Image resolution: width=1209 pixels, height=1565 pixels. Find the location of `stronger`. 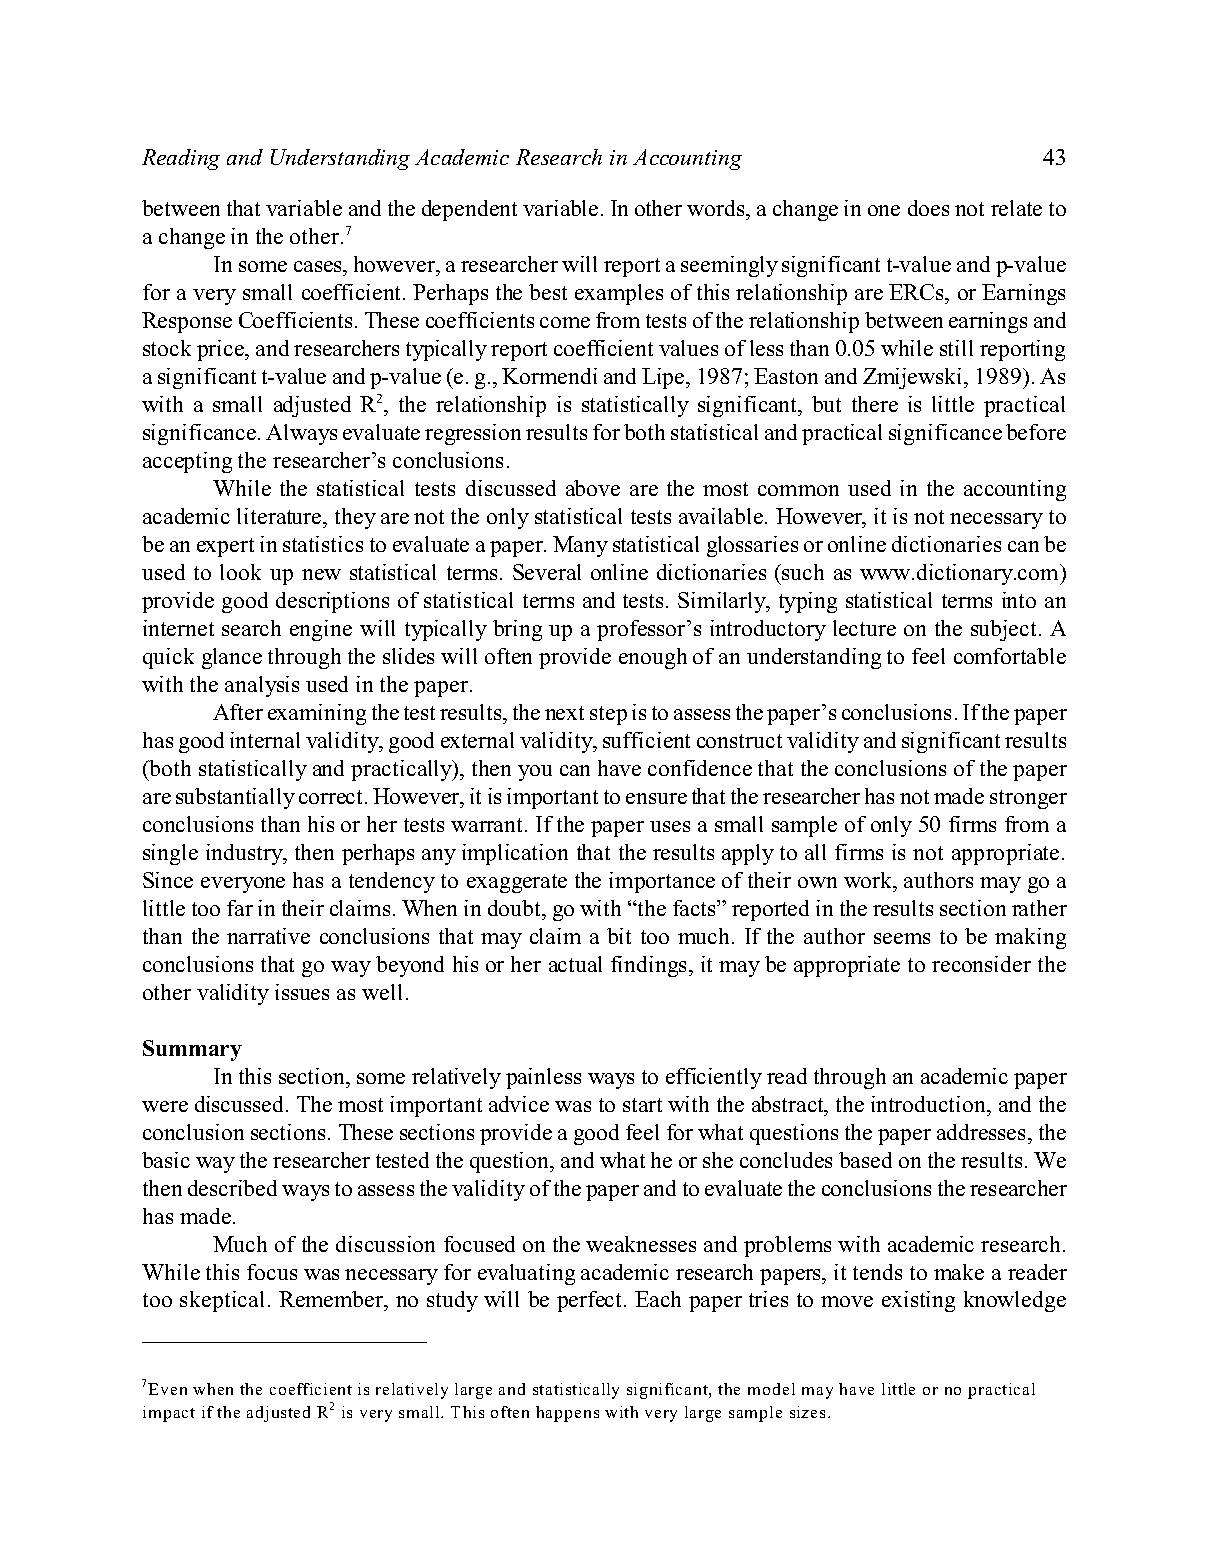

stronger is located at coordinates (1028, 799).
